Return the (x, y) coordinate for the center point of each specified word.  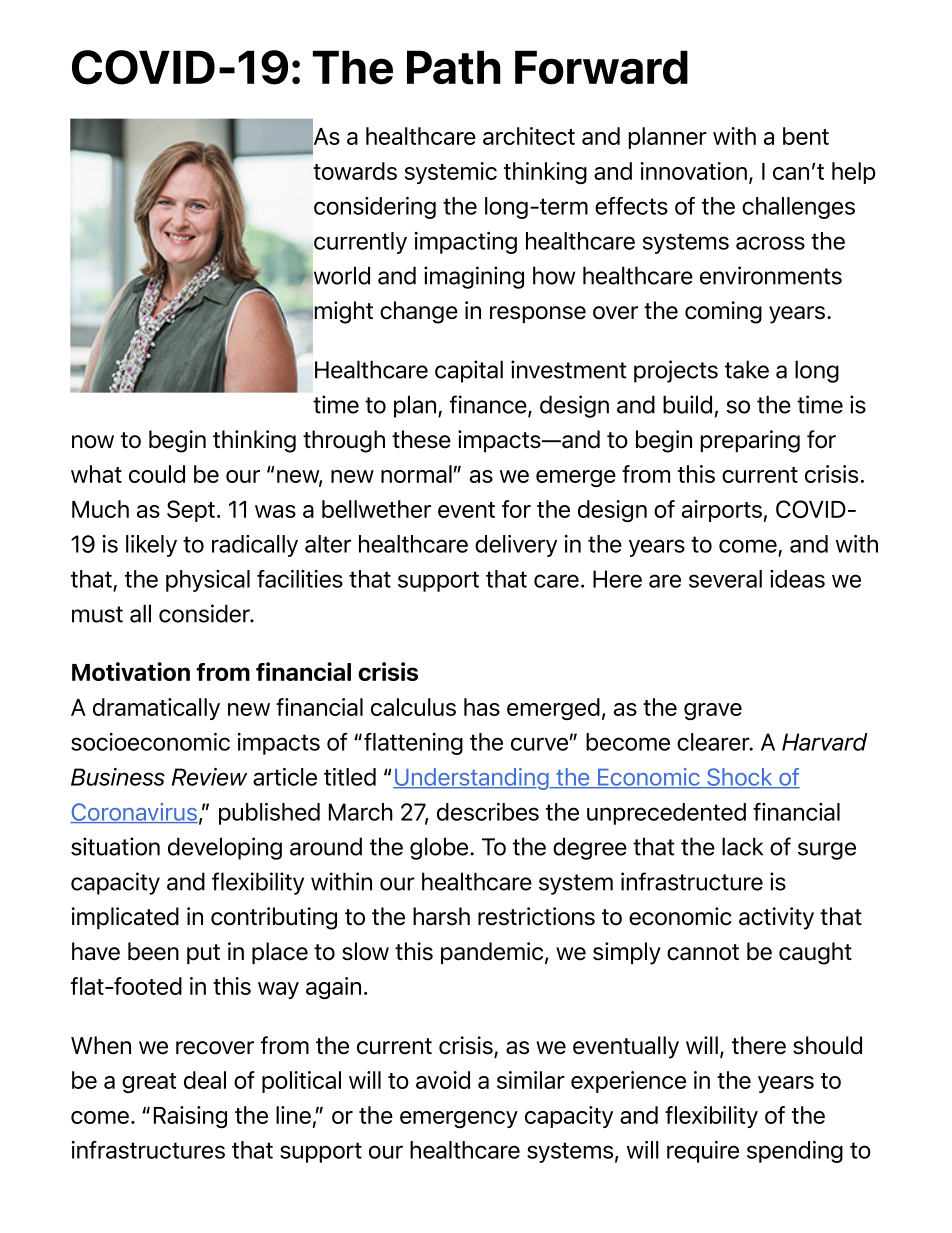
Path (454, 67)
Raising (190, 1117)
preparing (750, 441)
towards (355, 171)
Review (209, 777)
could (157, 474)
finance (489, 405)
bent (806, 136)
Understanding (472, 779)
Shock (740, 778)
